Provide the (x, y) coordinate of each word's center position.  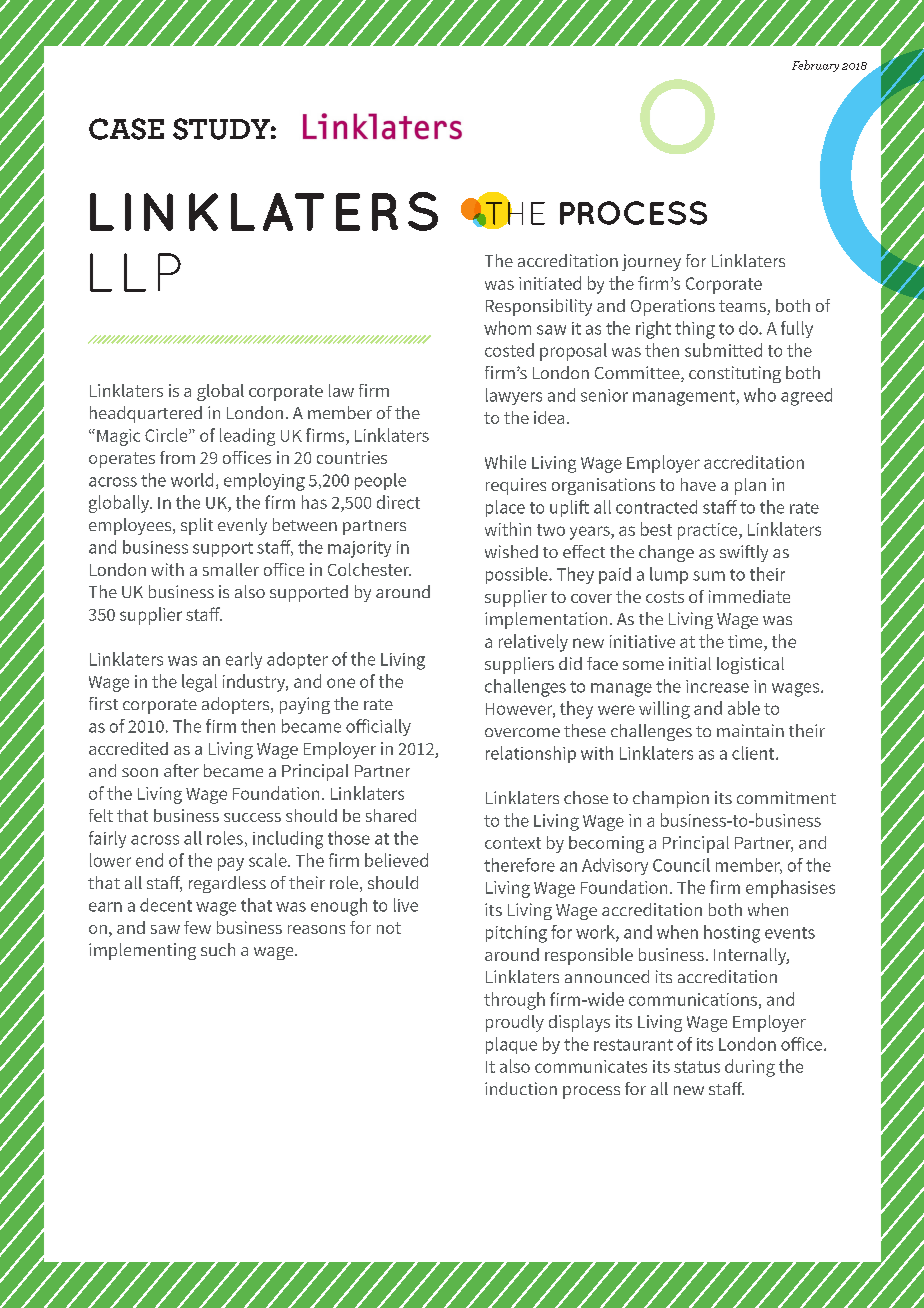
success (252, 817)
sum (709, 576)
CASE (126, 129)
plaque (511, 1045)
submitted (723, 350)
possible (518, 575)
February (815, 66)
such (218, 949)
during (750, 1068)
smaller (231, 569)
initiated (550, 283)
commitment (786, 797)
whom (507, 328)
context (513, 843)
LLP (135, 272)
